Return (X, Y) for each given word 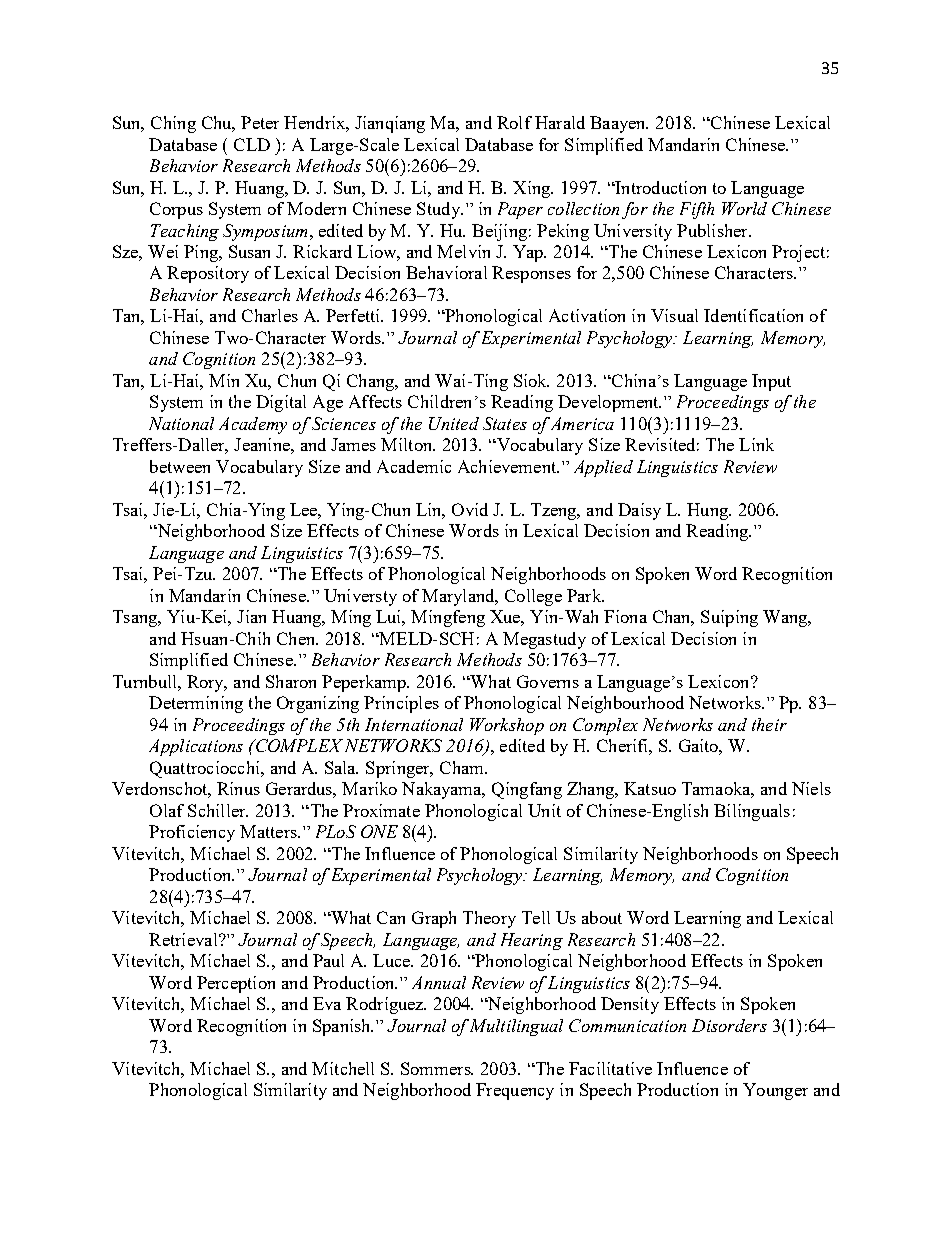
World (744, 208)
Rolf (514, 122)
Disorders (729, 1025)
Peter (260, 122)
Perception (236, 984)
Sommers (437, 1068)
